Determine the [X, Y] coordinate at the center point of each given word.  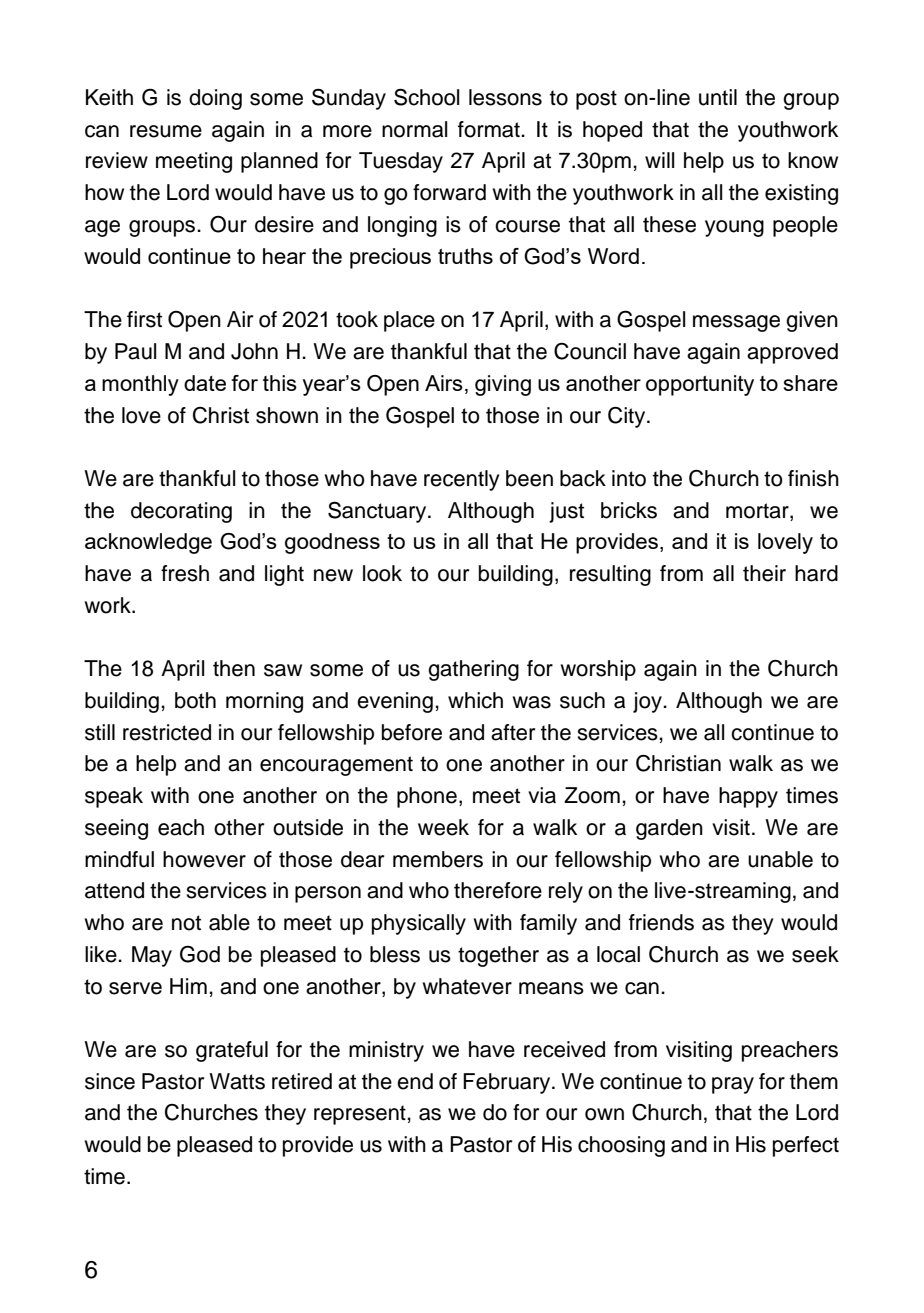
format [490, 129]
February [508, 1083]
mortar [758, 511]
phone [427, 797]
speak [114, 797]
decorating [181, 512]
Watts [237, 1081]
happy [748, 797]
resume [166, 131]
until [718, 97]
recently [461, 480]
